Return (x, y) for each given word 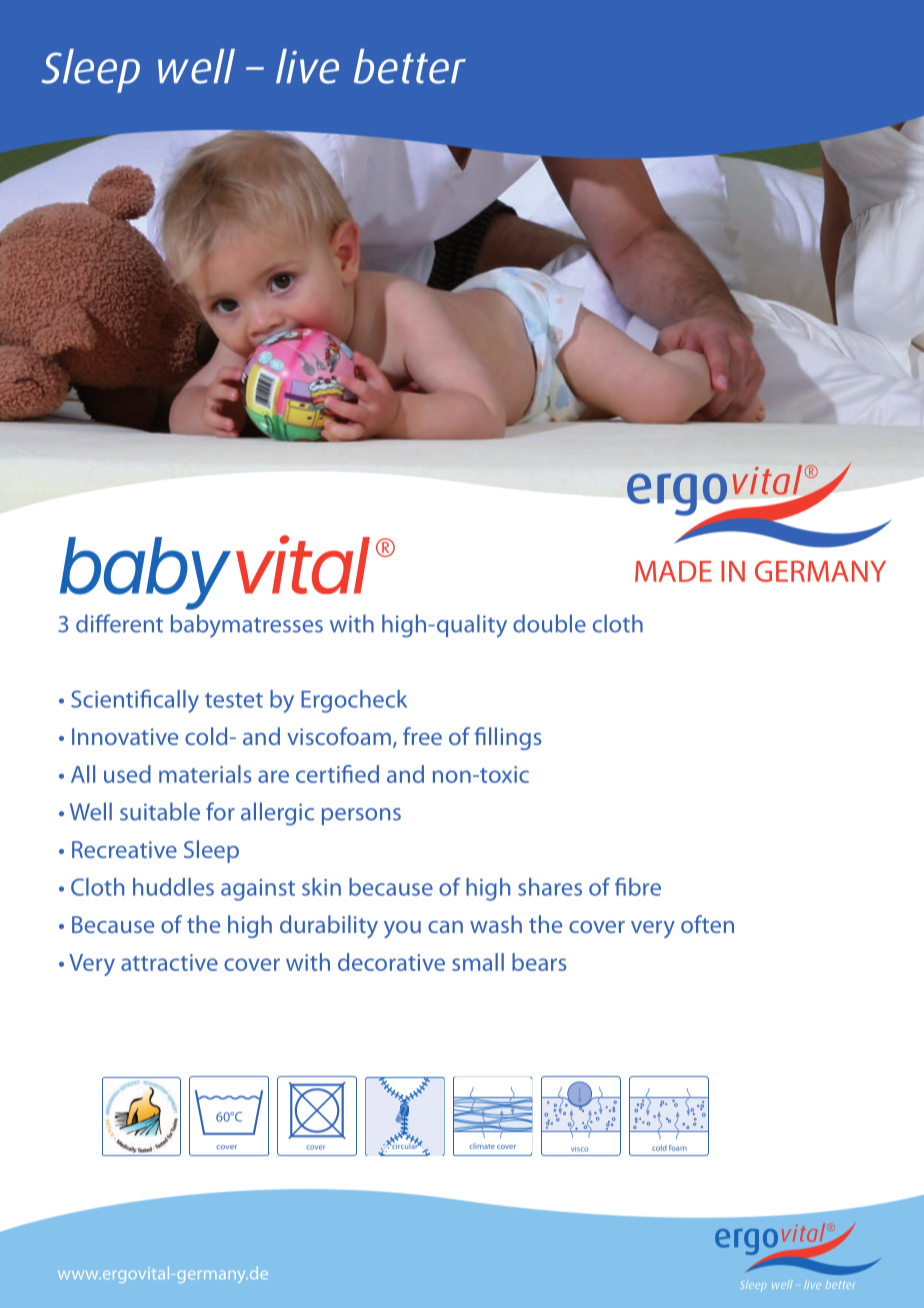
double (549, 623)
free (422, 736)
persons (361, 816)
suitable (160, 811)
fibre (638, 886)
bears (539, 962)
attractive (169, 962)
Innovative (125, 736)
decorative (391, 962)
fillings (507, 738)
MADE (673, 571)
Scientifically (135, 701)
